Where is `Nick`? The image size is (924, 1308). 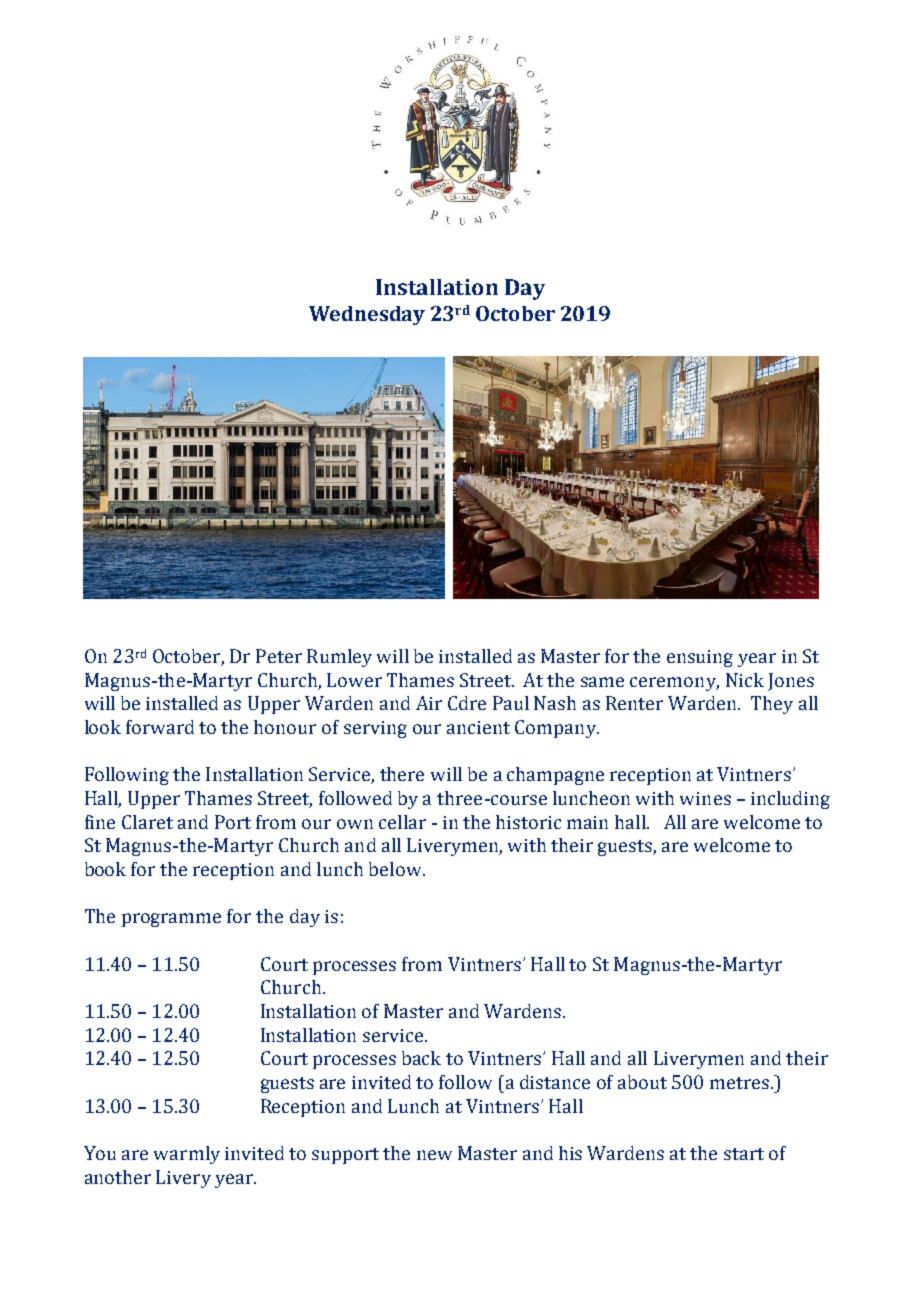
Nick is located at coordinates (745, 680).
